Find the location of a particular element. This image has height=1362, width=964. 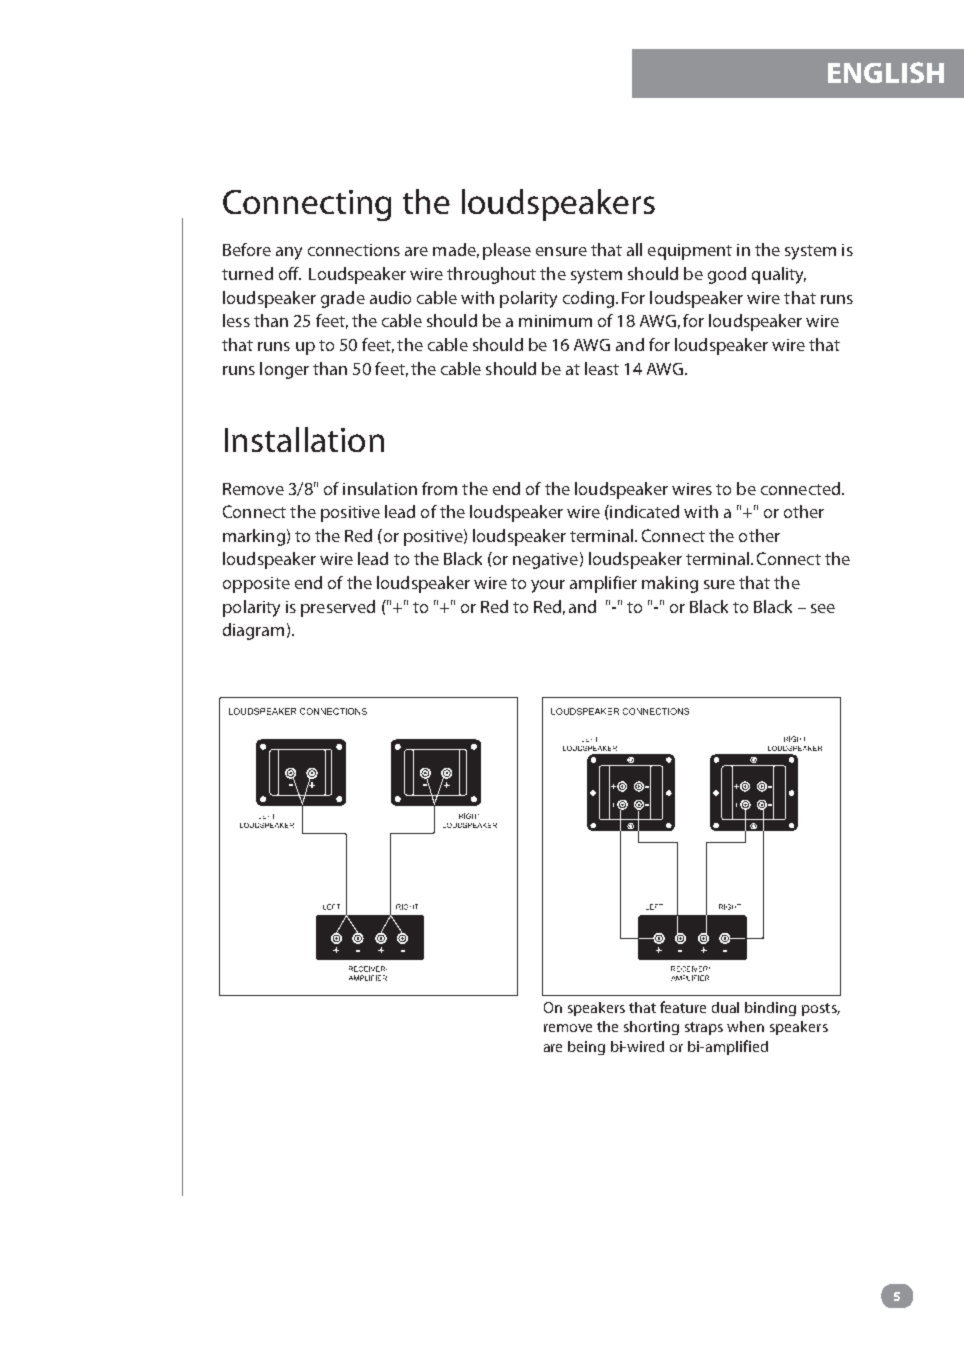

ENGLISH is located at coordinates (886, 72).
